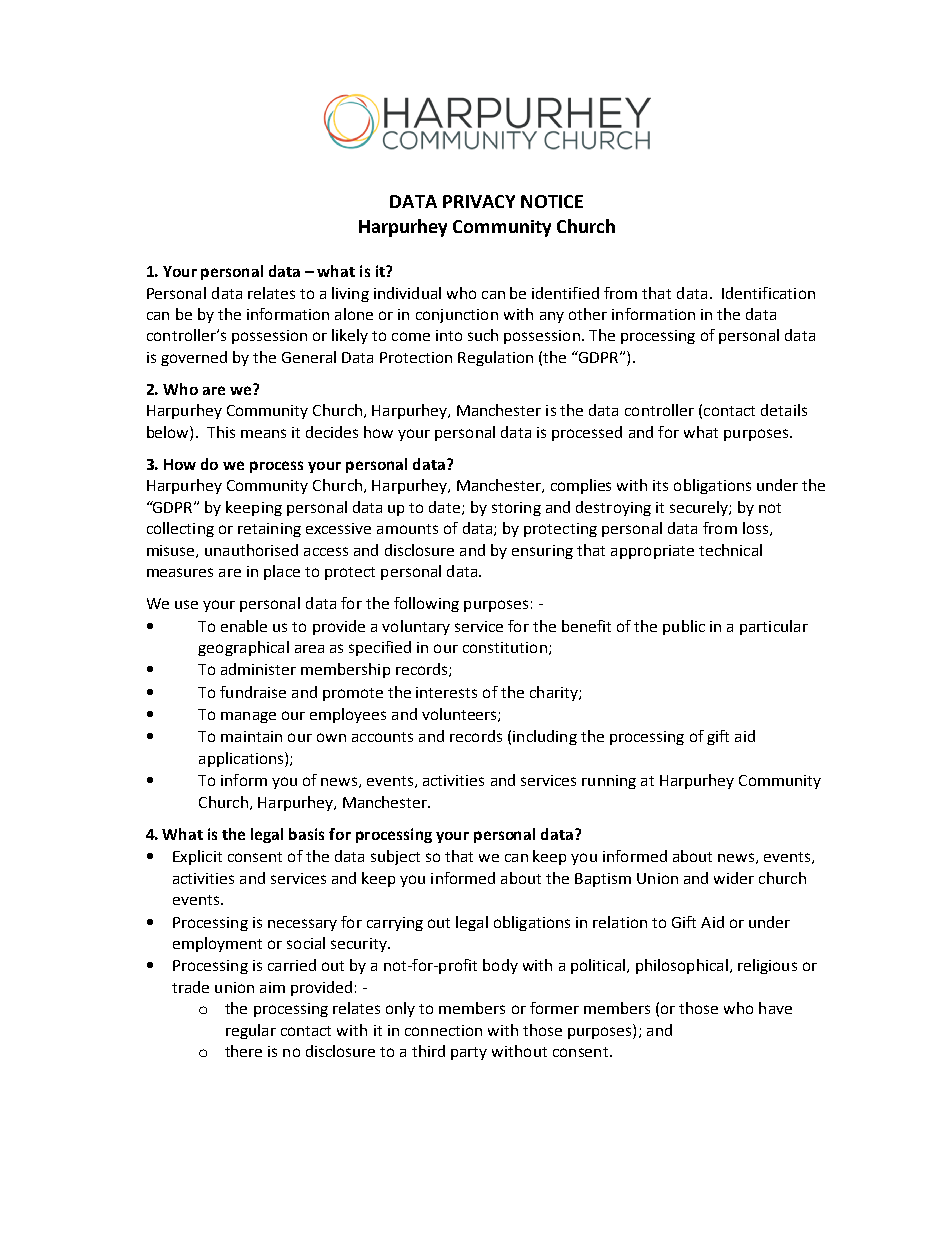 The image size is (952, 1233). Describe the element at coordinates (775, 1008) in the screenshot. I see `have` at that location.
